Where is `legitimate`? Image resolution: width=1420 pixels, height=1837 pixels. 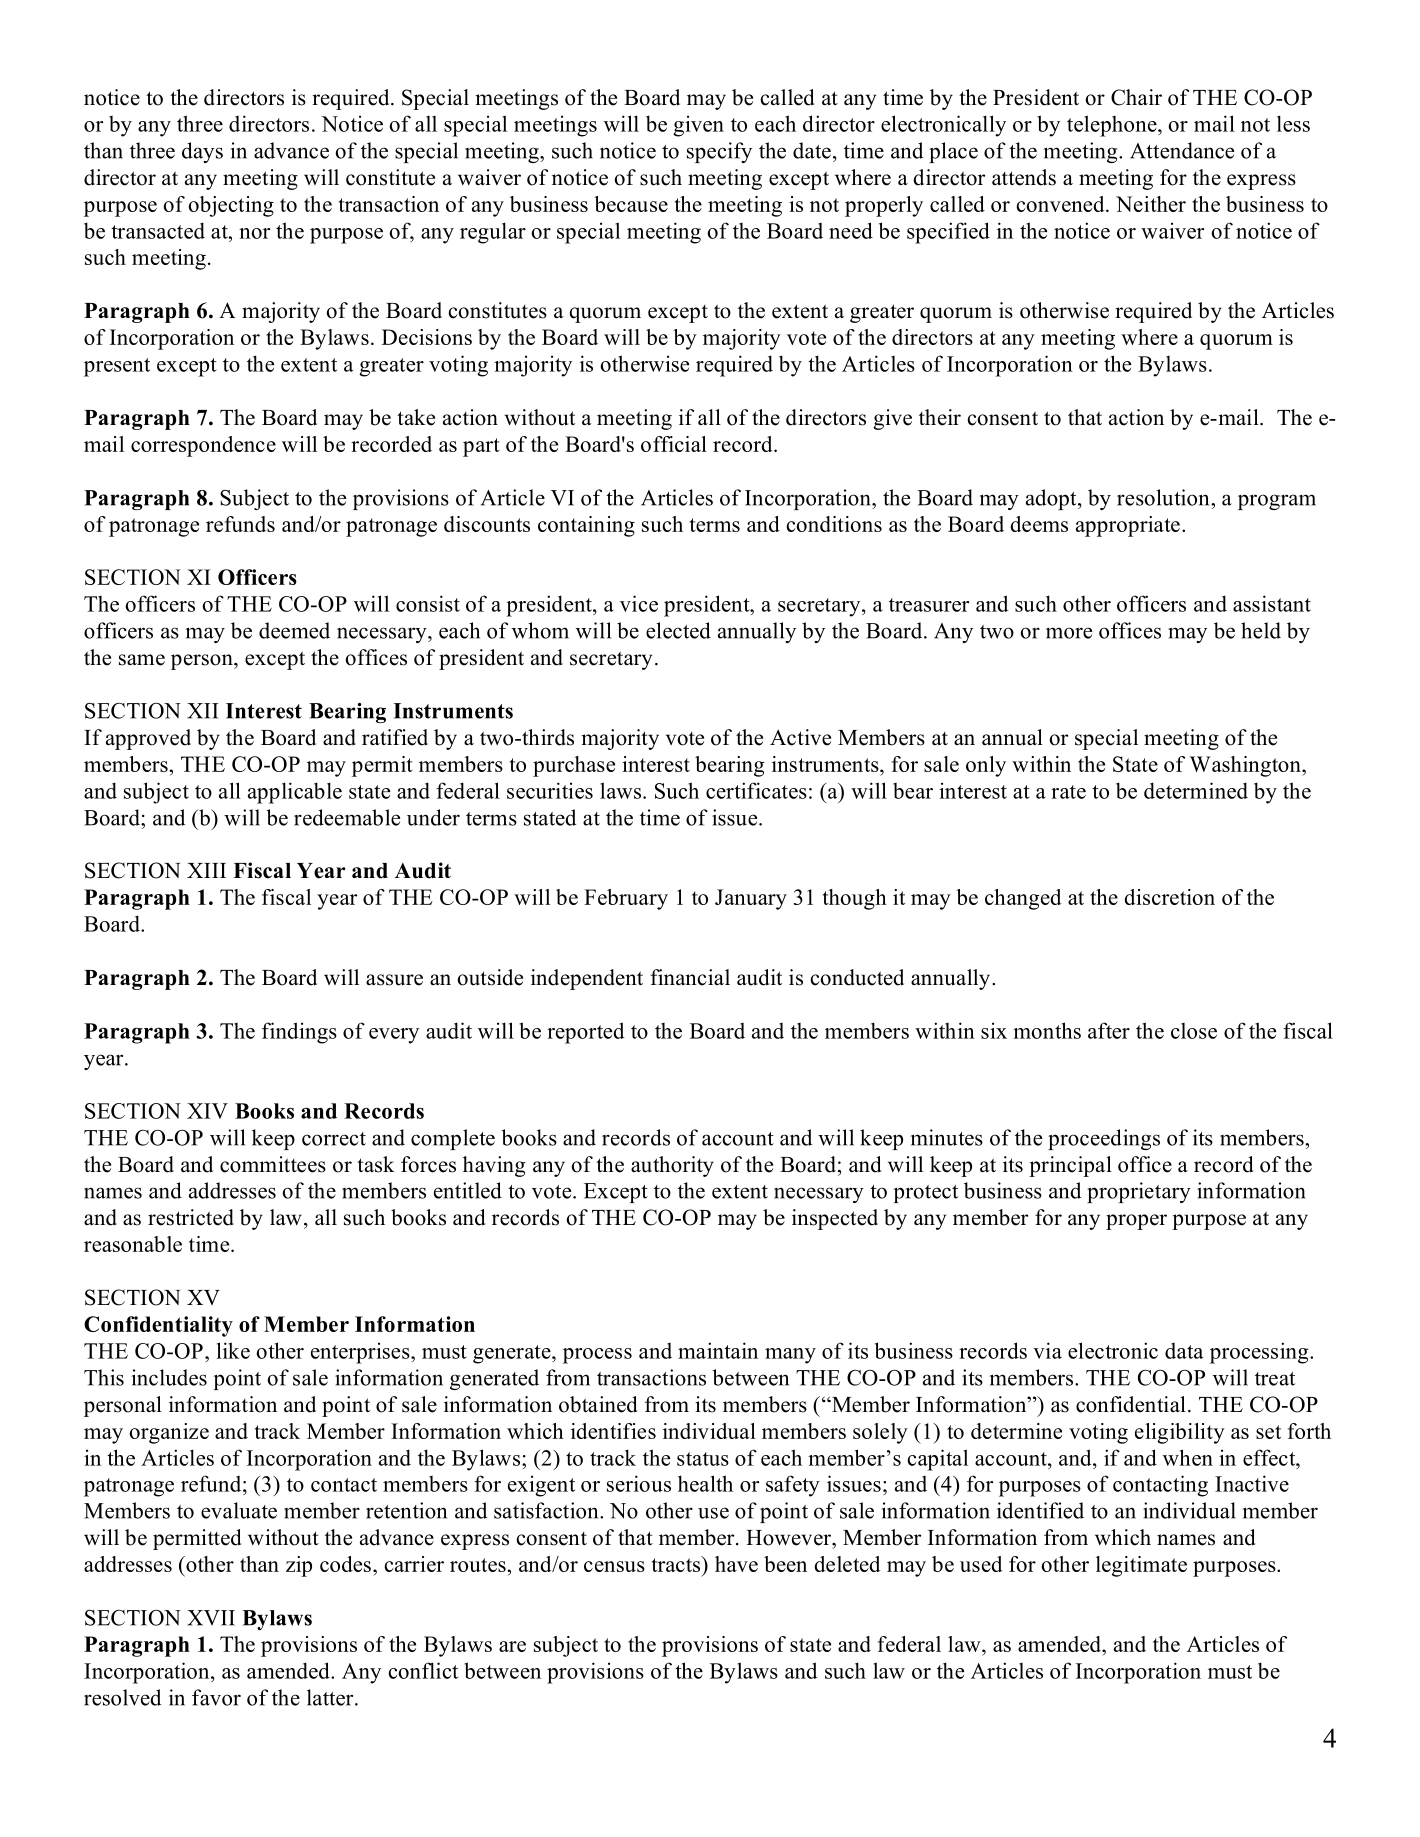
legitimate is located at coordinates (1141, 1566).
